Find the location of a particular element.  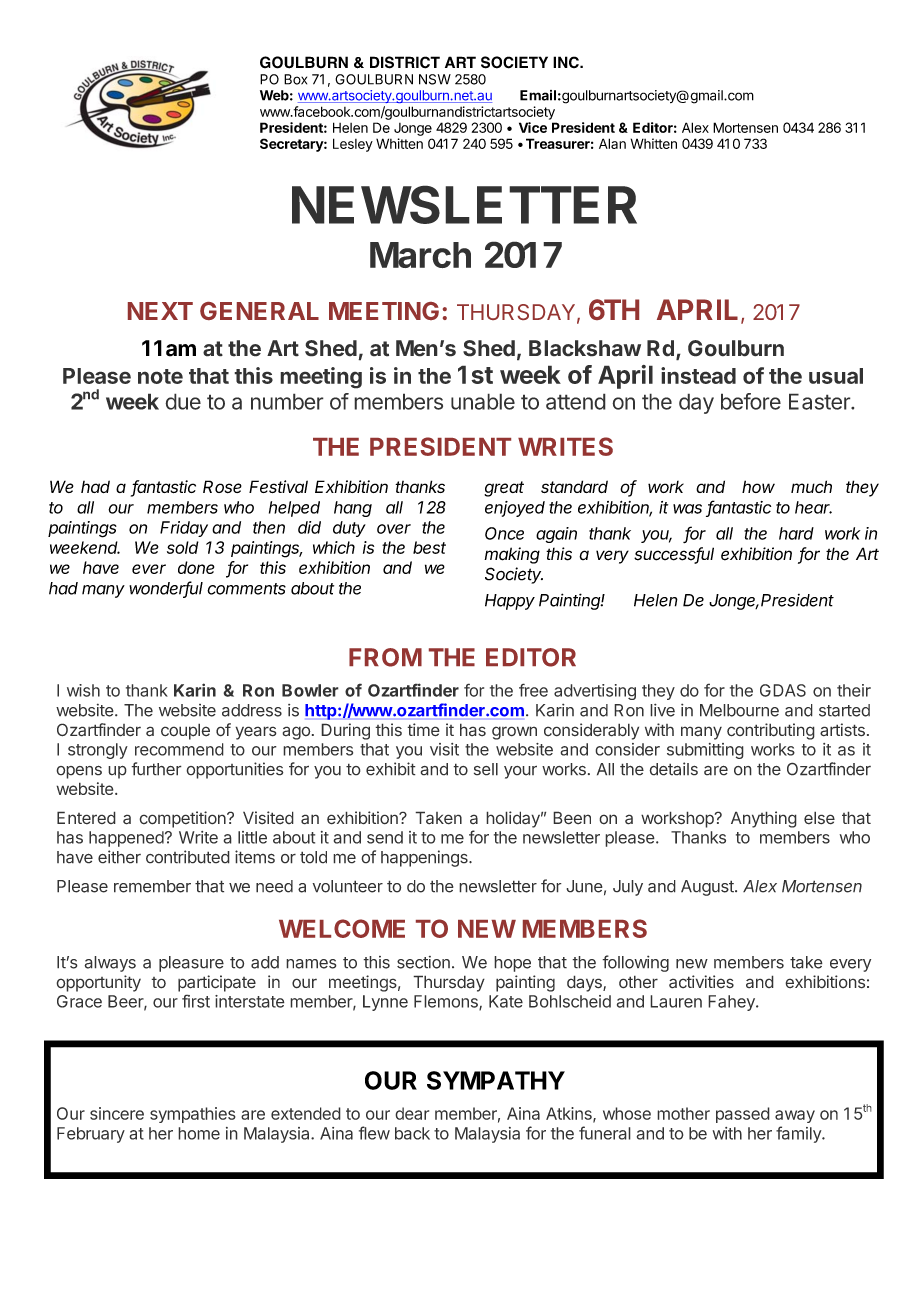

NEXT is located at coordinates (160, 311).
